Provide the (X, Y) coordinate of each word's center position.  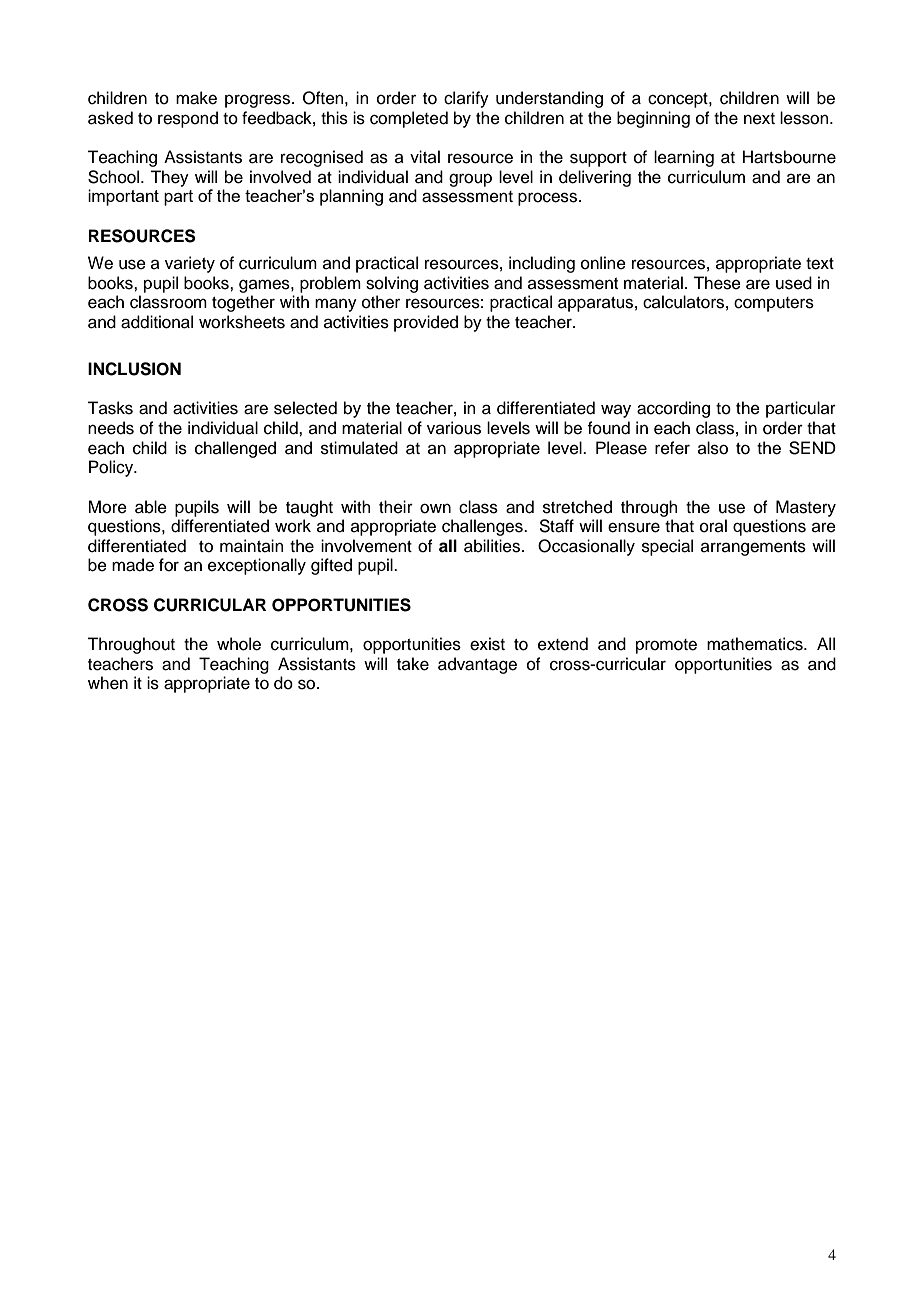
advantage (477, 665)
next (759, 119)
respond (188, 119)
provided (426, 323)
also (713, 448)
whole (239, 644)
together (243, 303)
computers (774, 304)
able (151, 507)
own (435, 508)
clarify (466, 99)
